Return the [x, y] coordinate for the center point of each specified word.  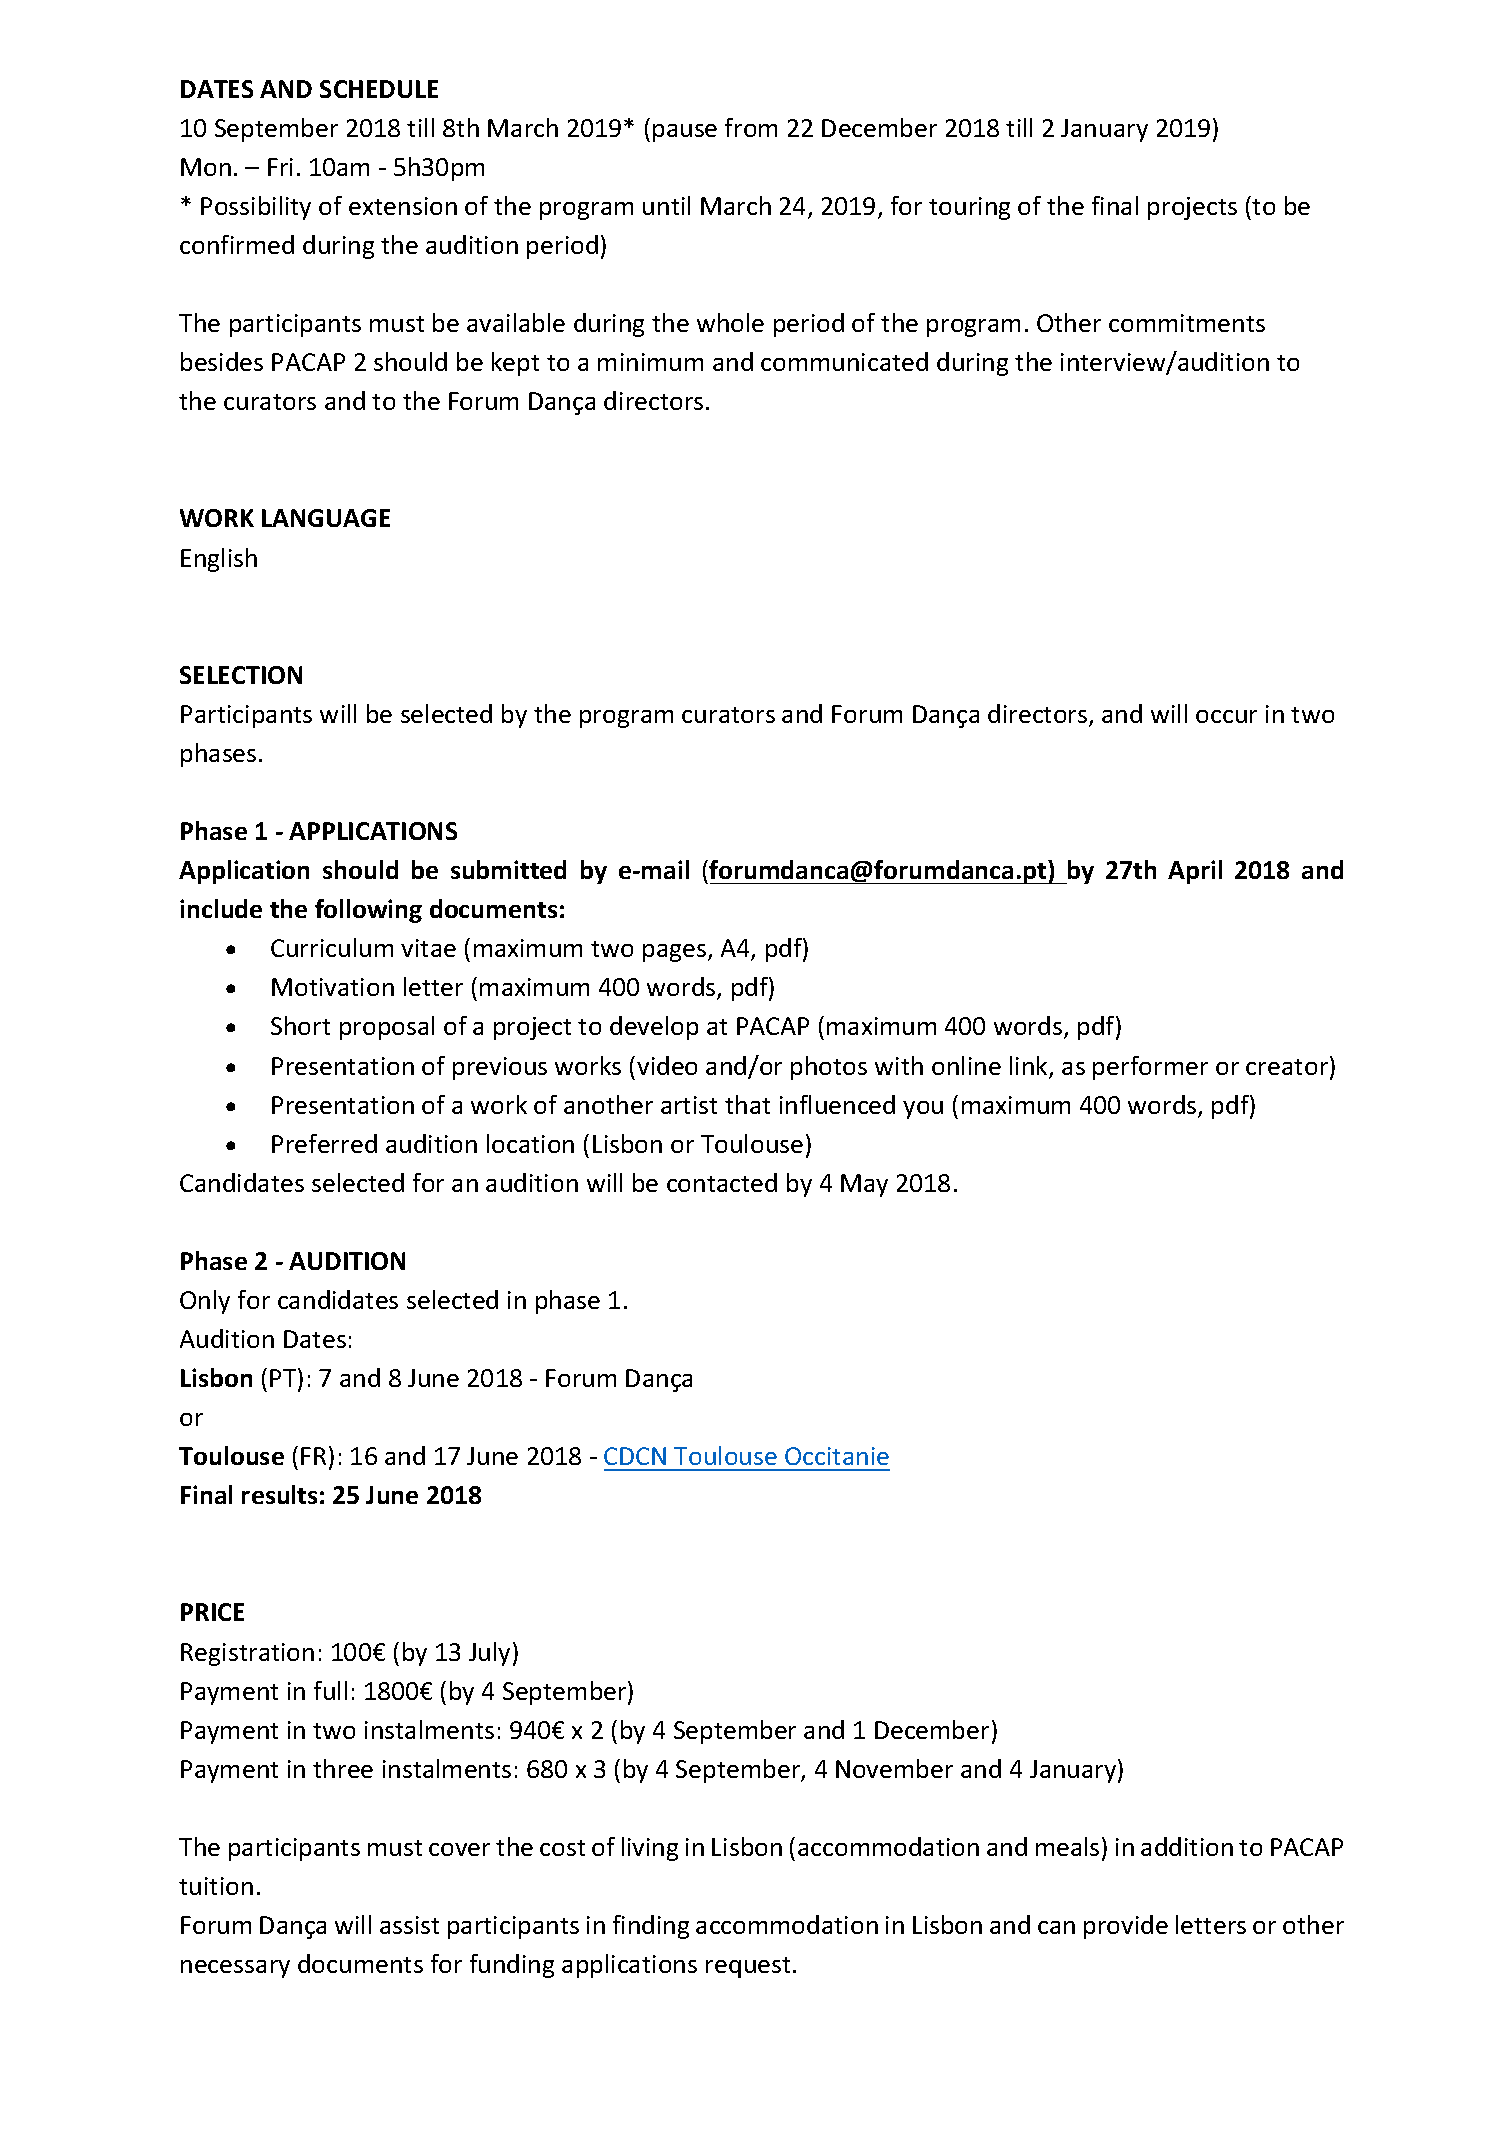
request [748, 1967]
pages [676, 953]
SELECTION [241, 675]
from [751, 127]
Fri [280, 167]
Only [205, 1302]
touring [969, 208]
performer [1150, 1068]
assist [409, 1925]
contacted [722, 1182]
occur [1226, 716]
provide [1126, 1927]
